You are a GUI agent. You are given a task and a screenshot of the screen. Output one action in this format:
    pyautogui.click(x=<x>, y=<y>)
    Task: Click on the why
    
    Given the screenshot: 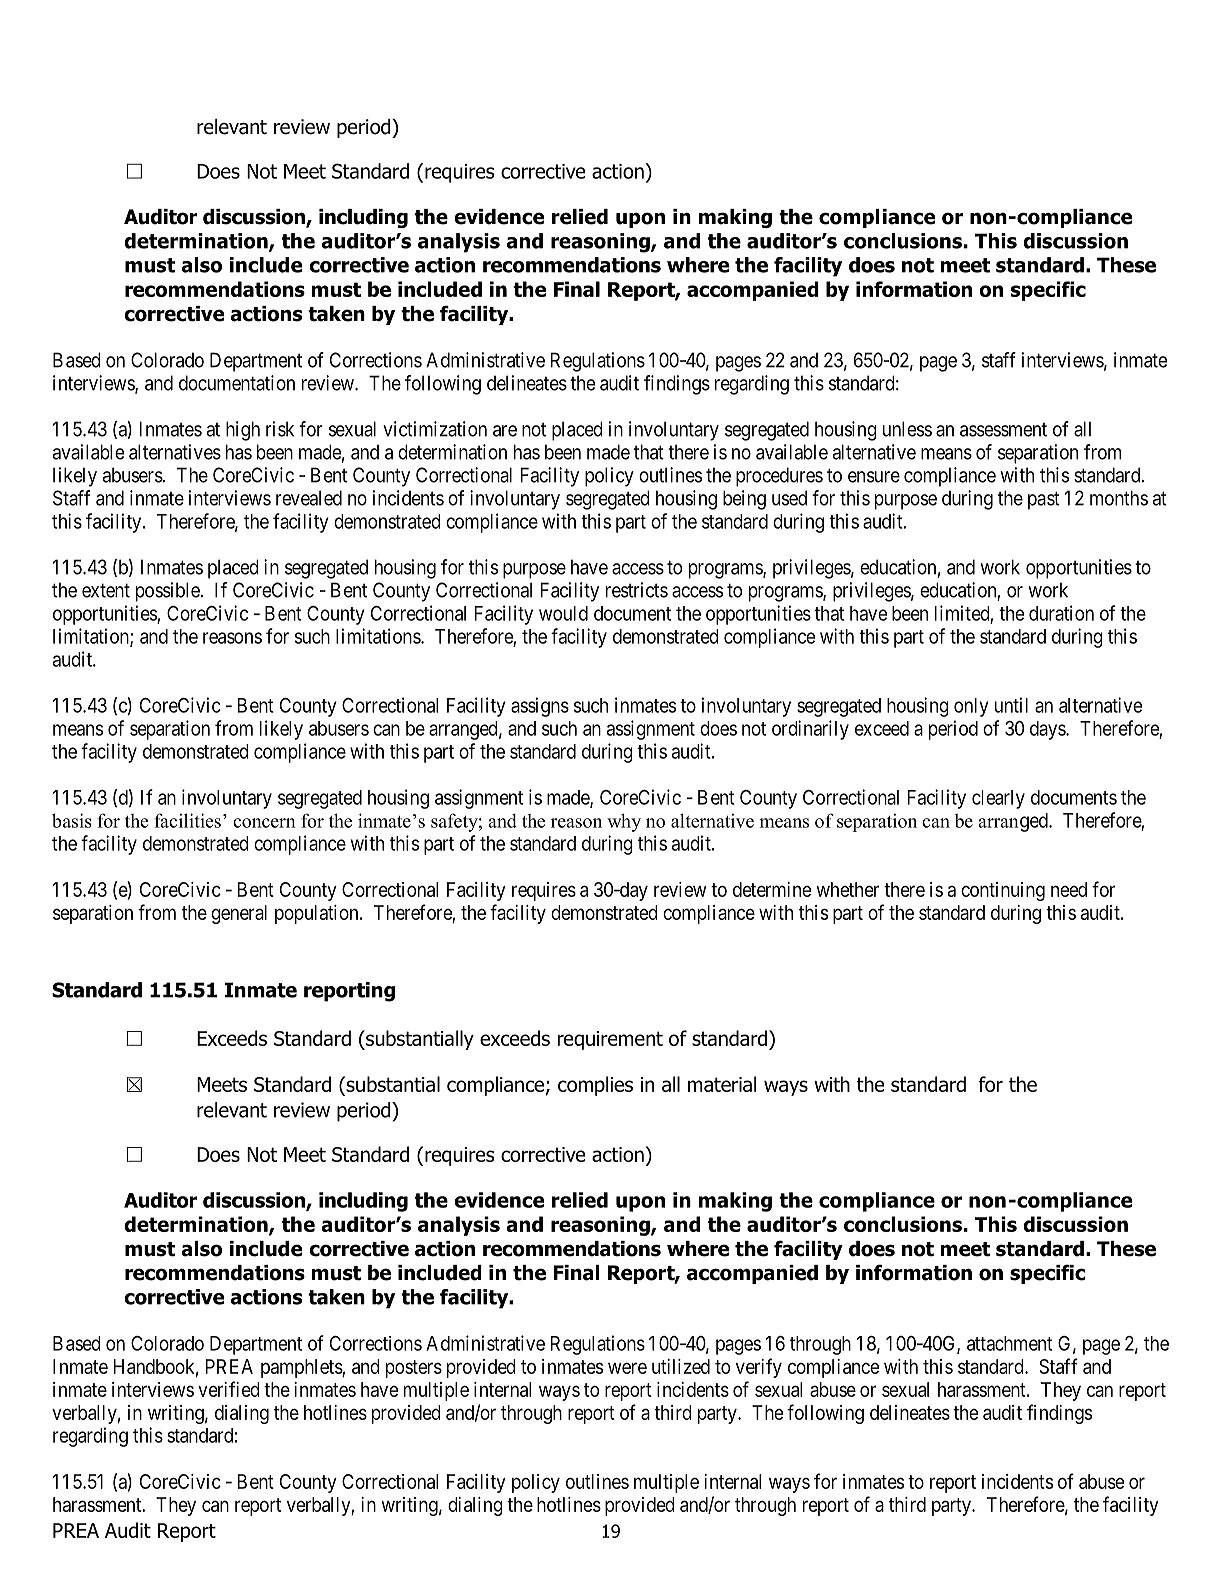 What is the action you would take?
    pyautogui.click(x=624, y=822)
